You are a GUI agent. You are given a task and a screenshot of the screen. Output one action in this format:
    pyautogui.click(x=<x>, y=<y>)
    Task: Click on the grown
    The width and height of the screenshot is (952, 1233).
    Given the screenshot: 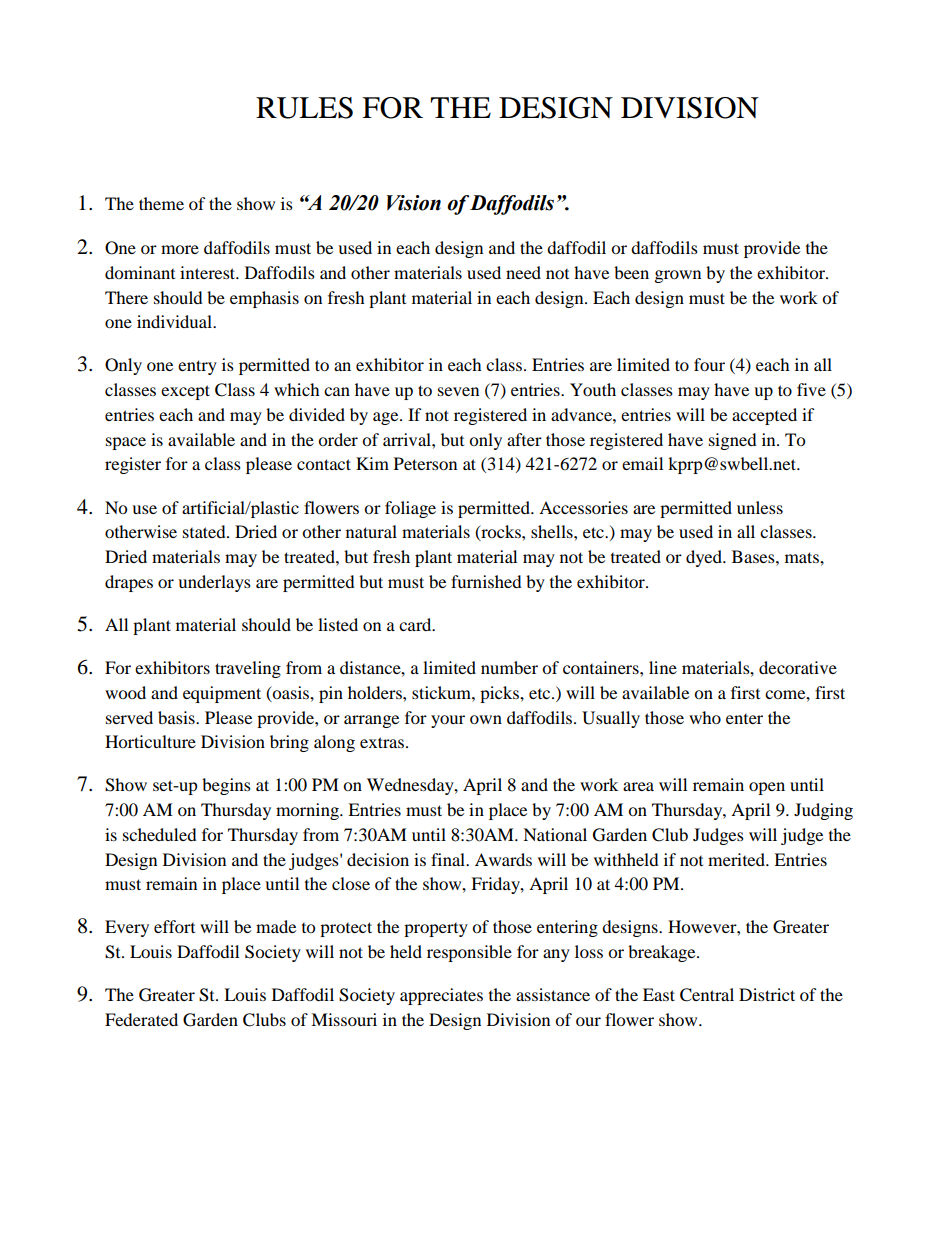 What is the action you would take?
    pyautogui.click(x=678, y=276)
